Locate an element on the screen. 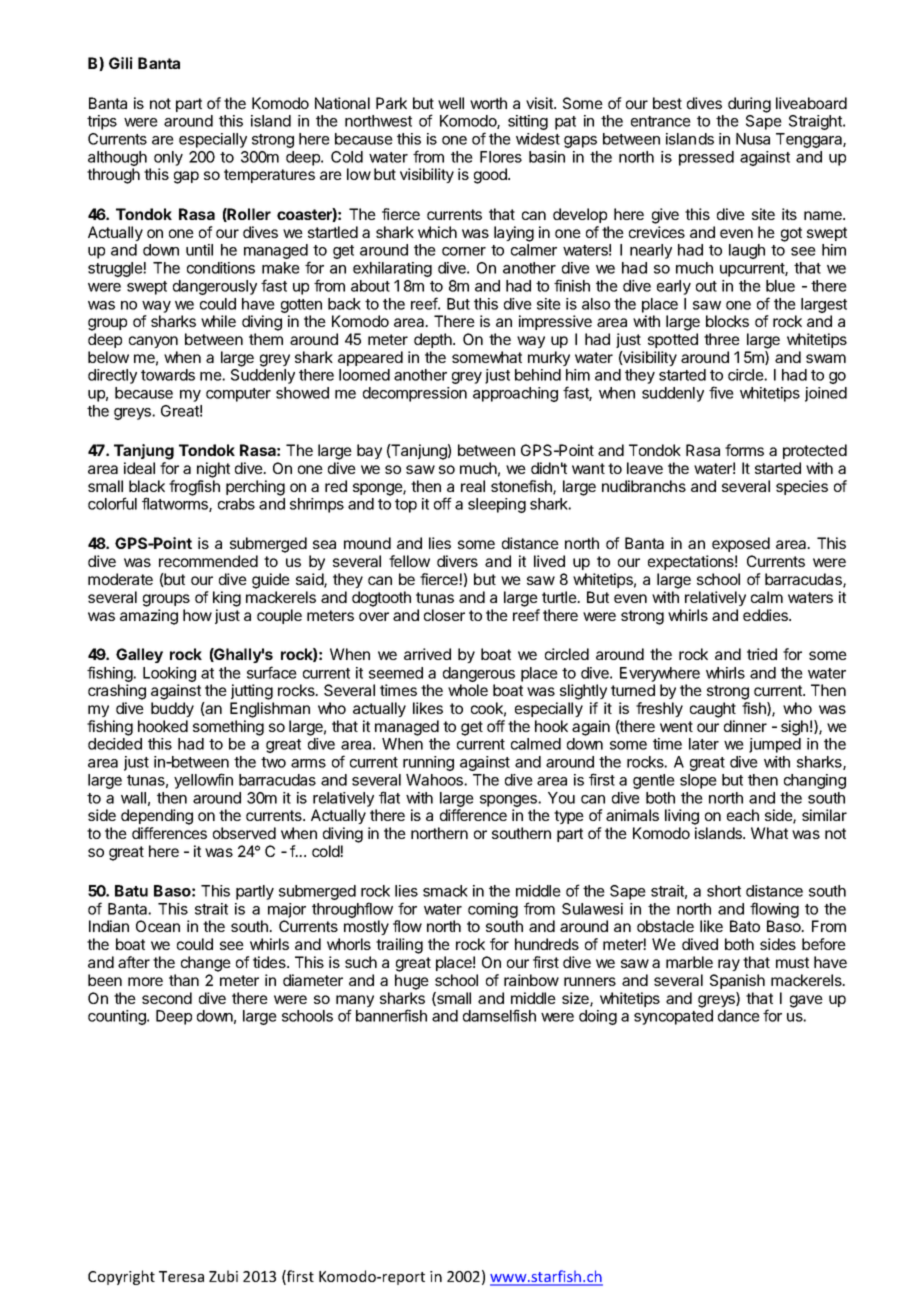 The height and width of the screenshot is (1308, 924). whole is located at coordinates (468, 690).
